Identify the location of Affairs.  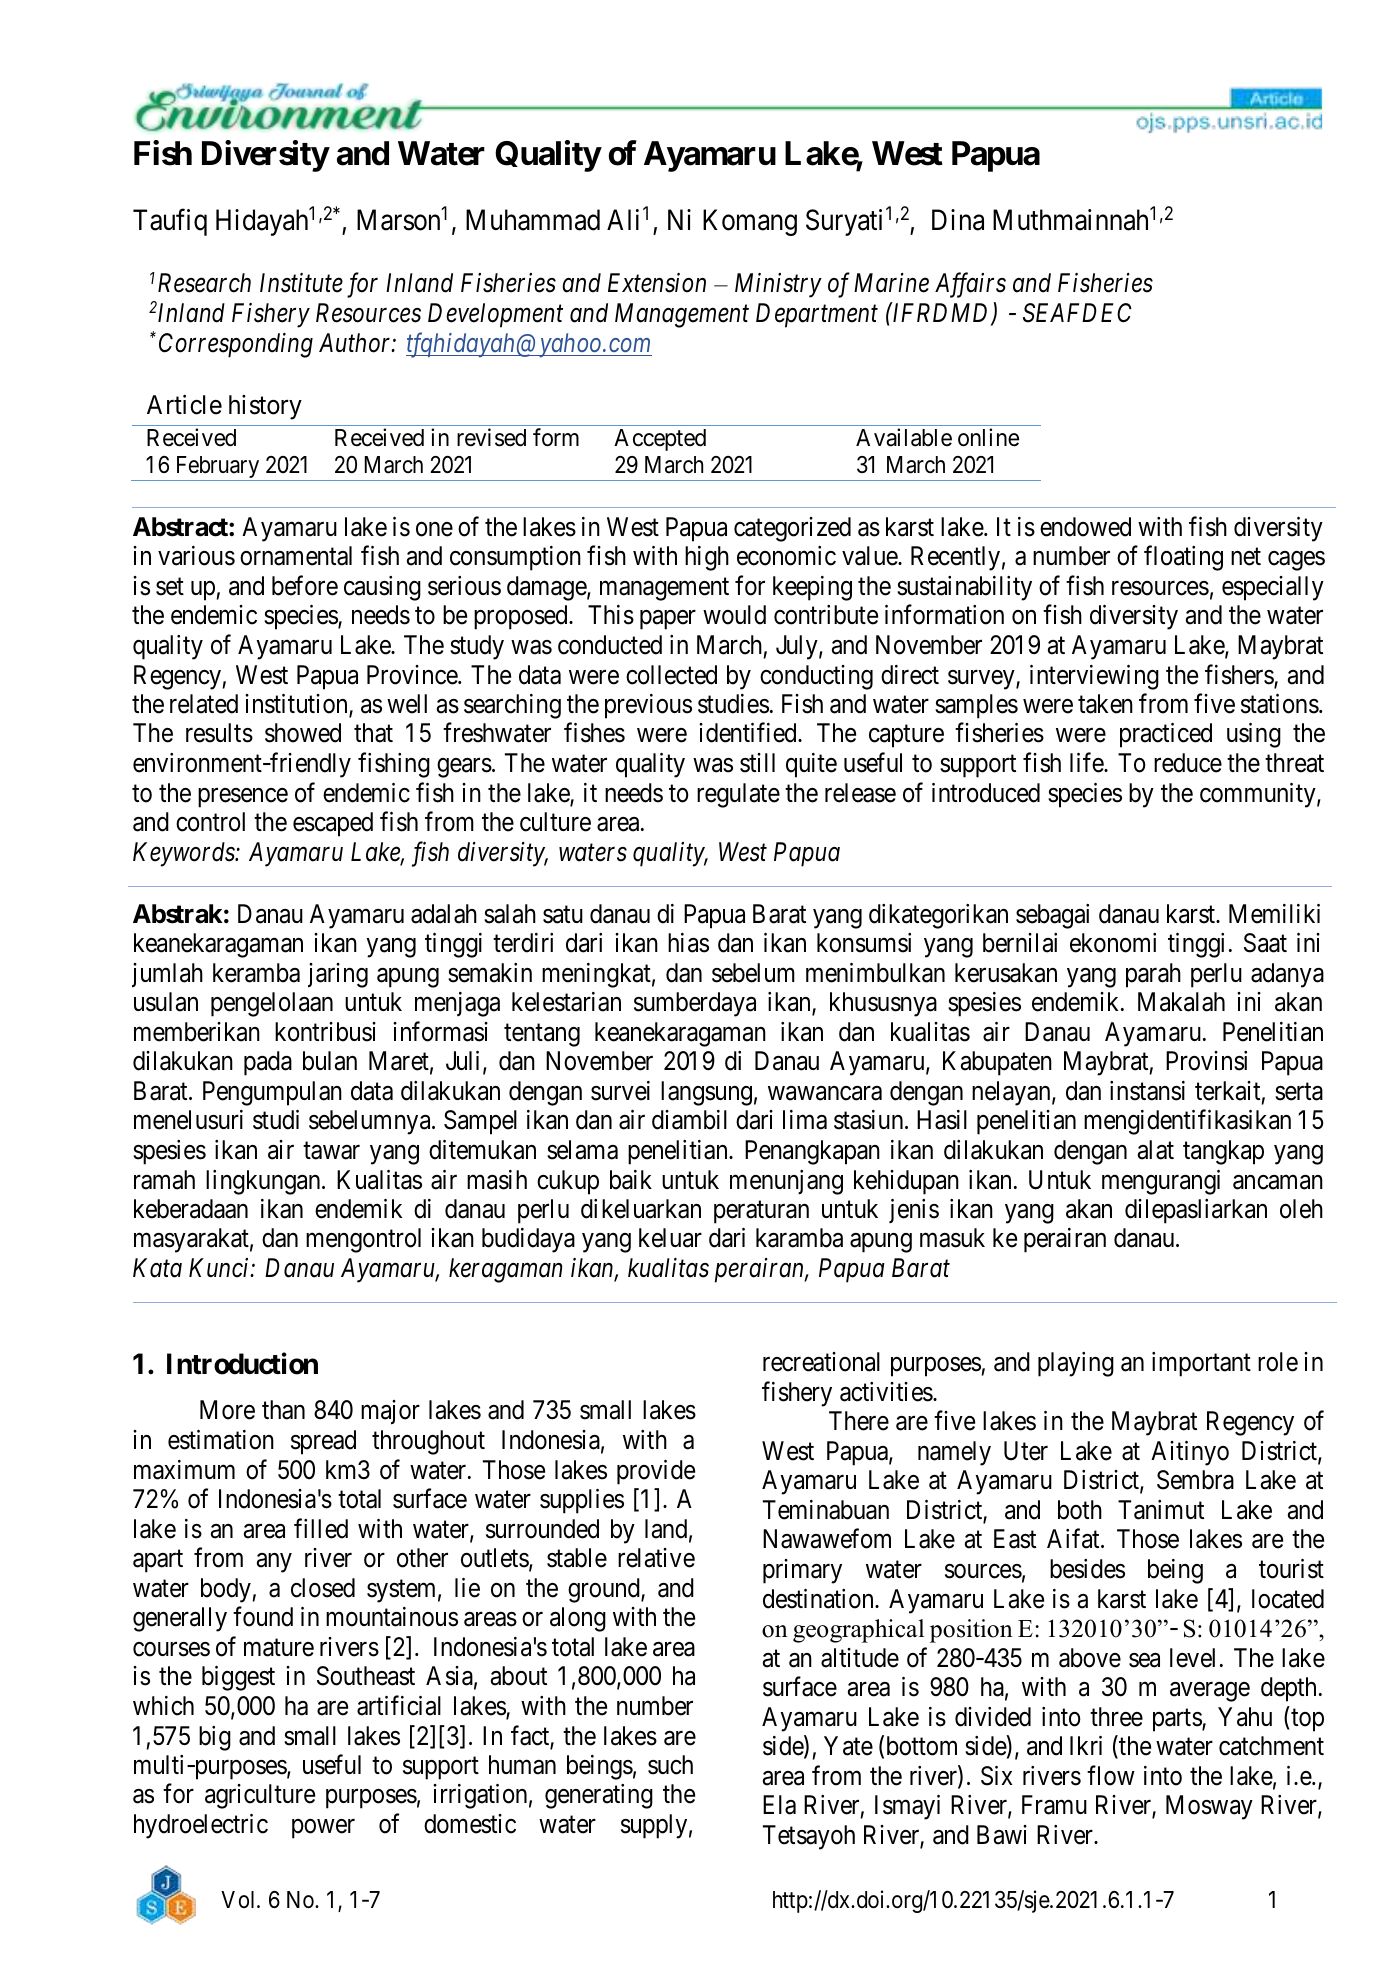
(970, 285).
